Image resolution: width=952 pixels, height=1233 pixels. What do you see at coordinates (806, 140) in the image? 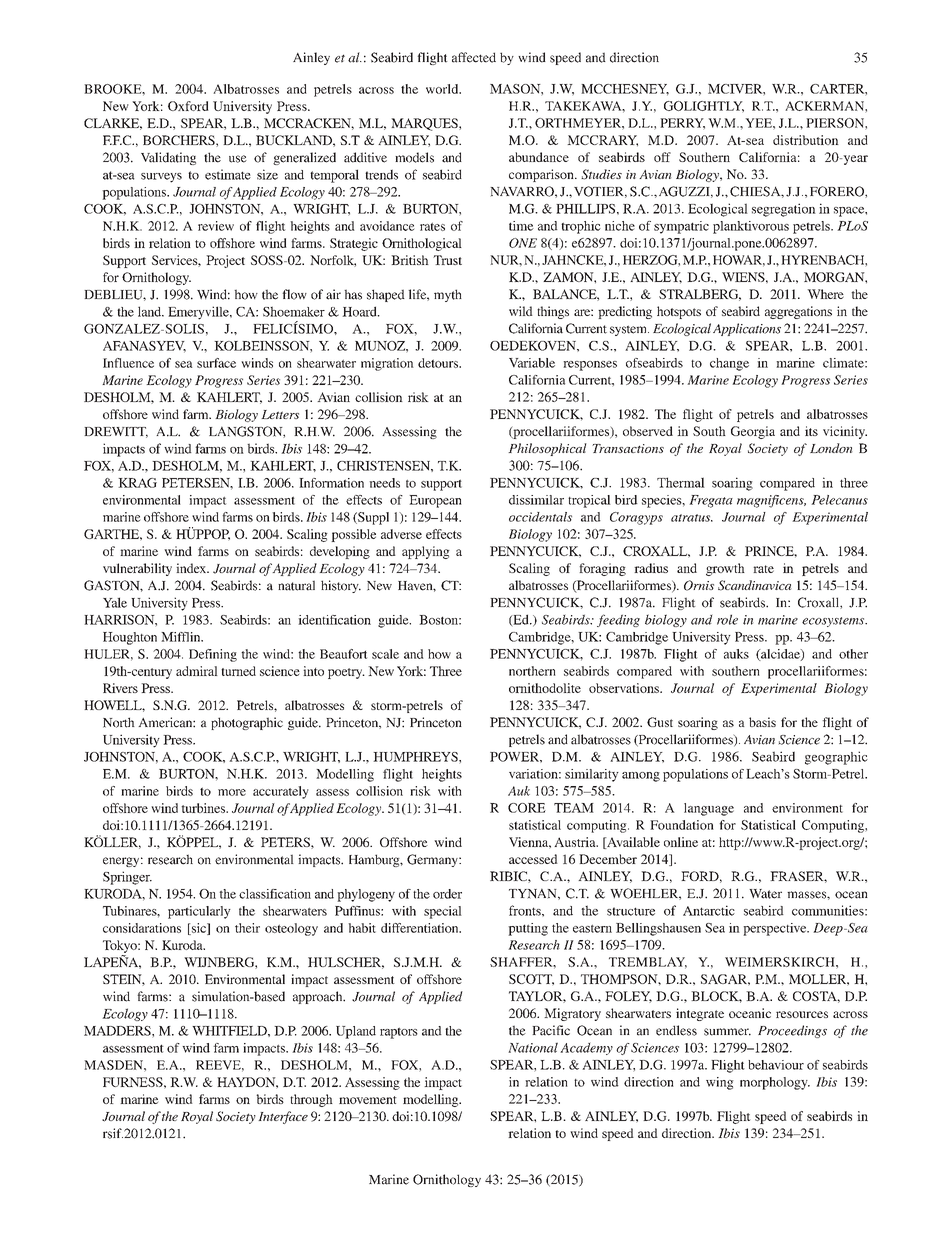
I see `distribution` at bounding box center [806, 140].
